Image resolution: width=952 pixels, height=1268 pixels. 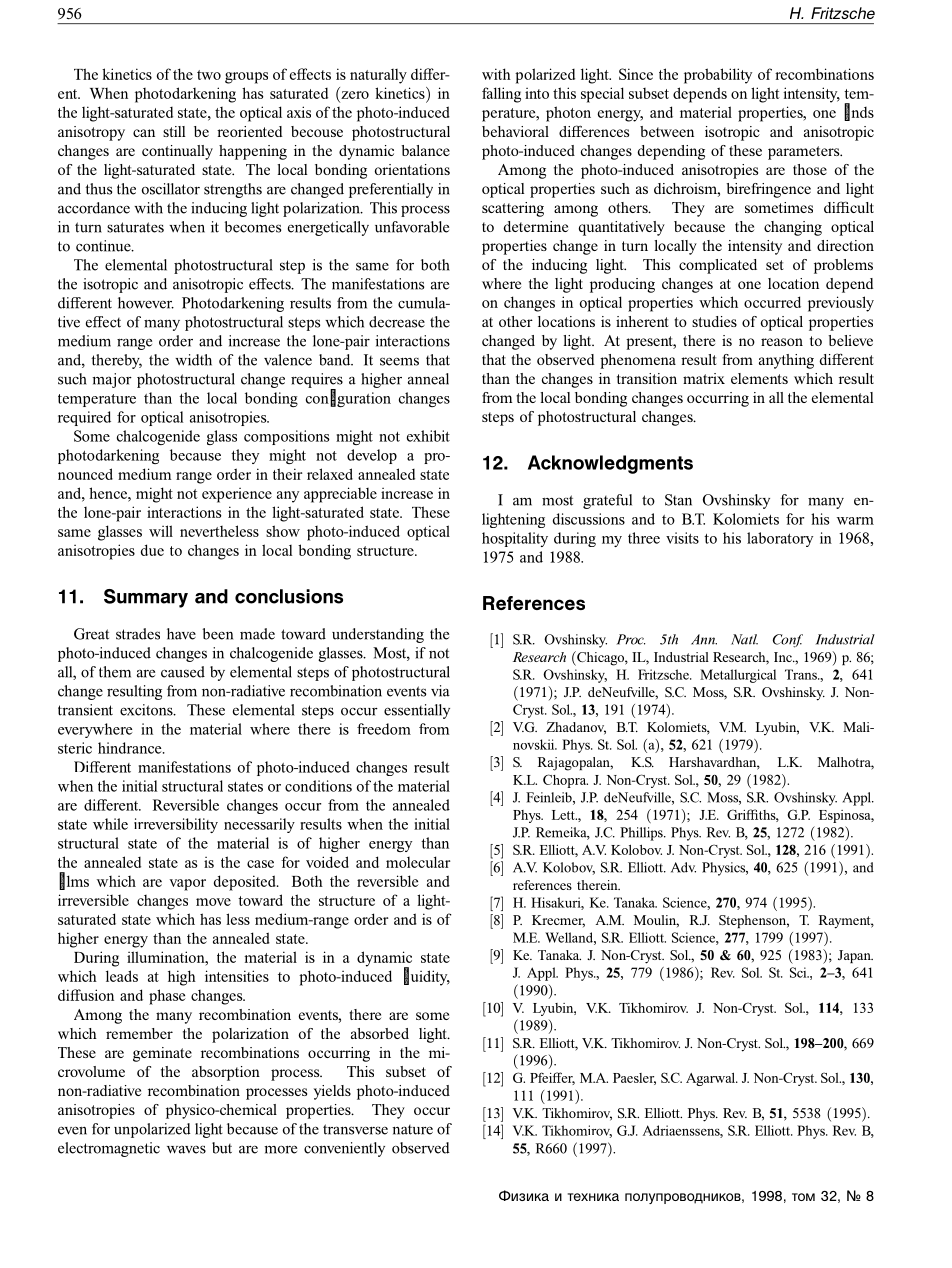 What do you see at coordinates (501, 95) in the image?
I see `falling` at bounding box center [501, 95].
